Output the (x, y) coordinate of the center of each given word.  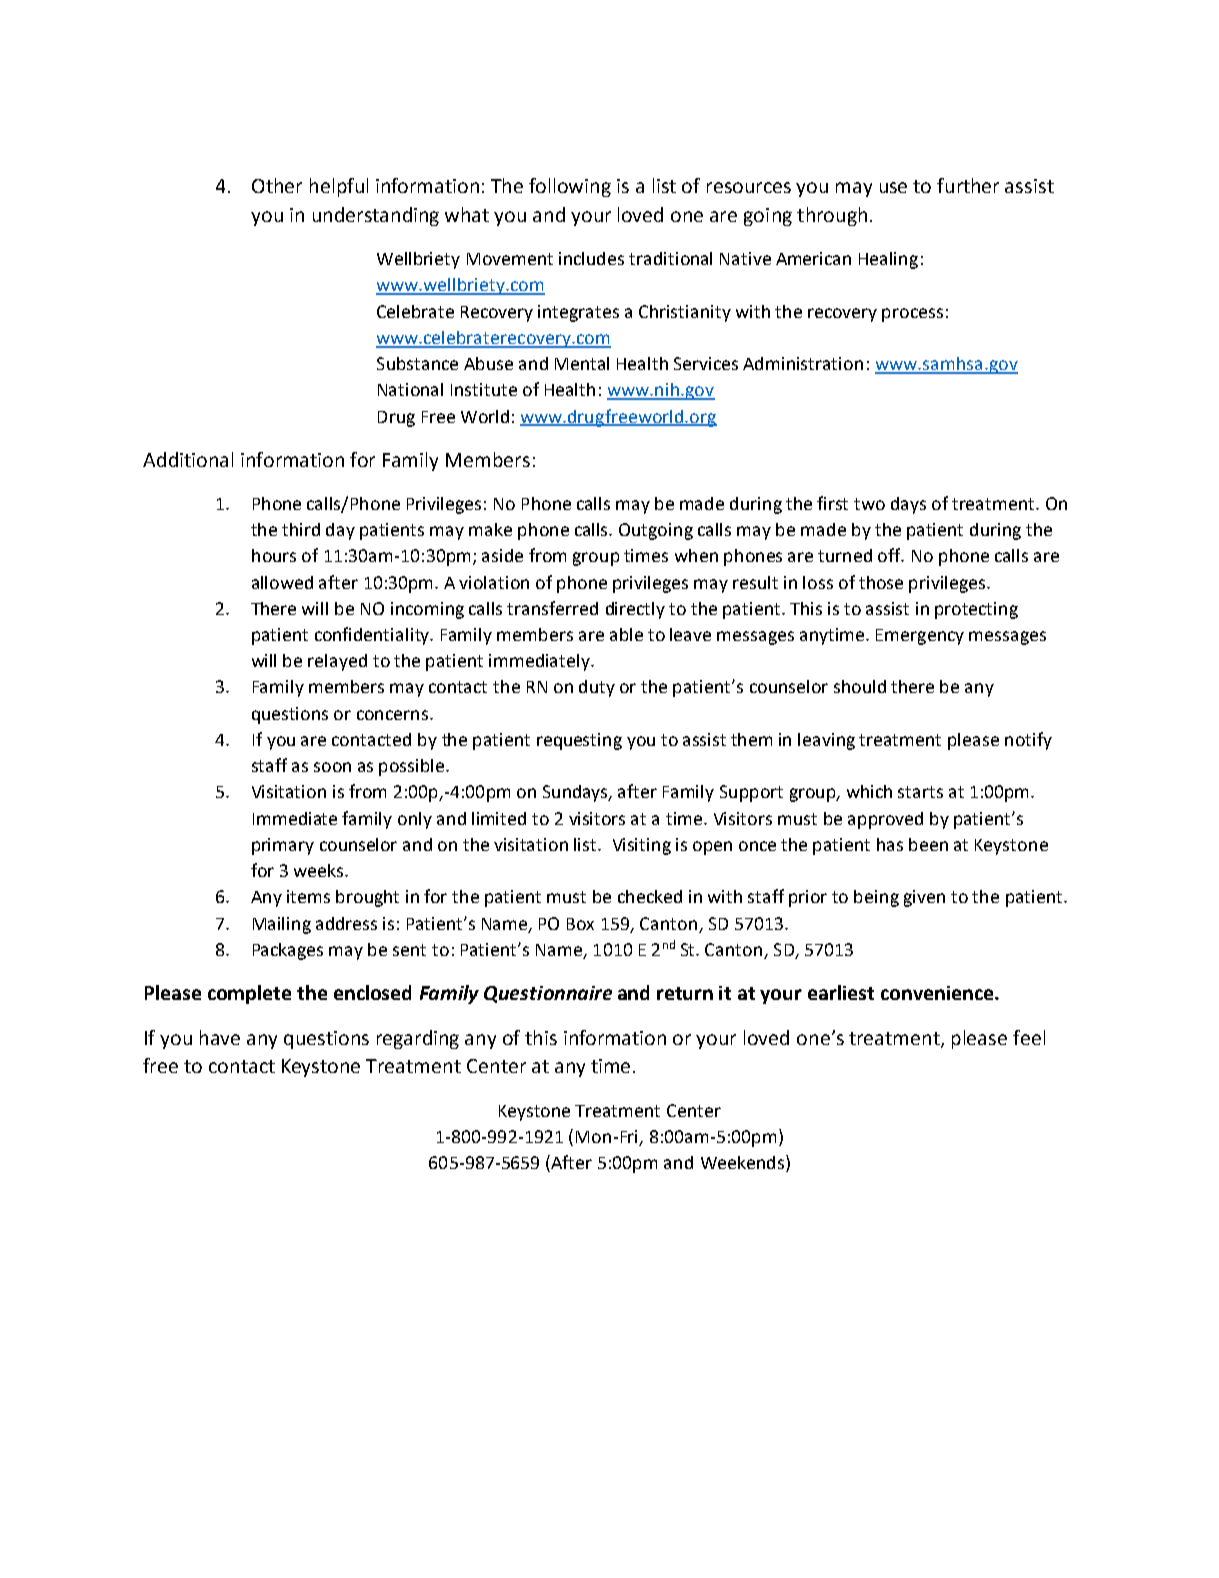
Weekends (742, 1162)
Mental (582, 363)
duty (597, 688)
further (968, 185)
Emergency (920, 637)
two (869, 504)
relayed (337, 662)
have (220, 1037)
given (924, 898)
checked (650, 896)
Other (277, 185)
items (308, 896)
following (570, 187)
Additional (188, 459)
